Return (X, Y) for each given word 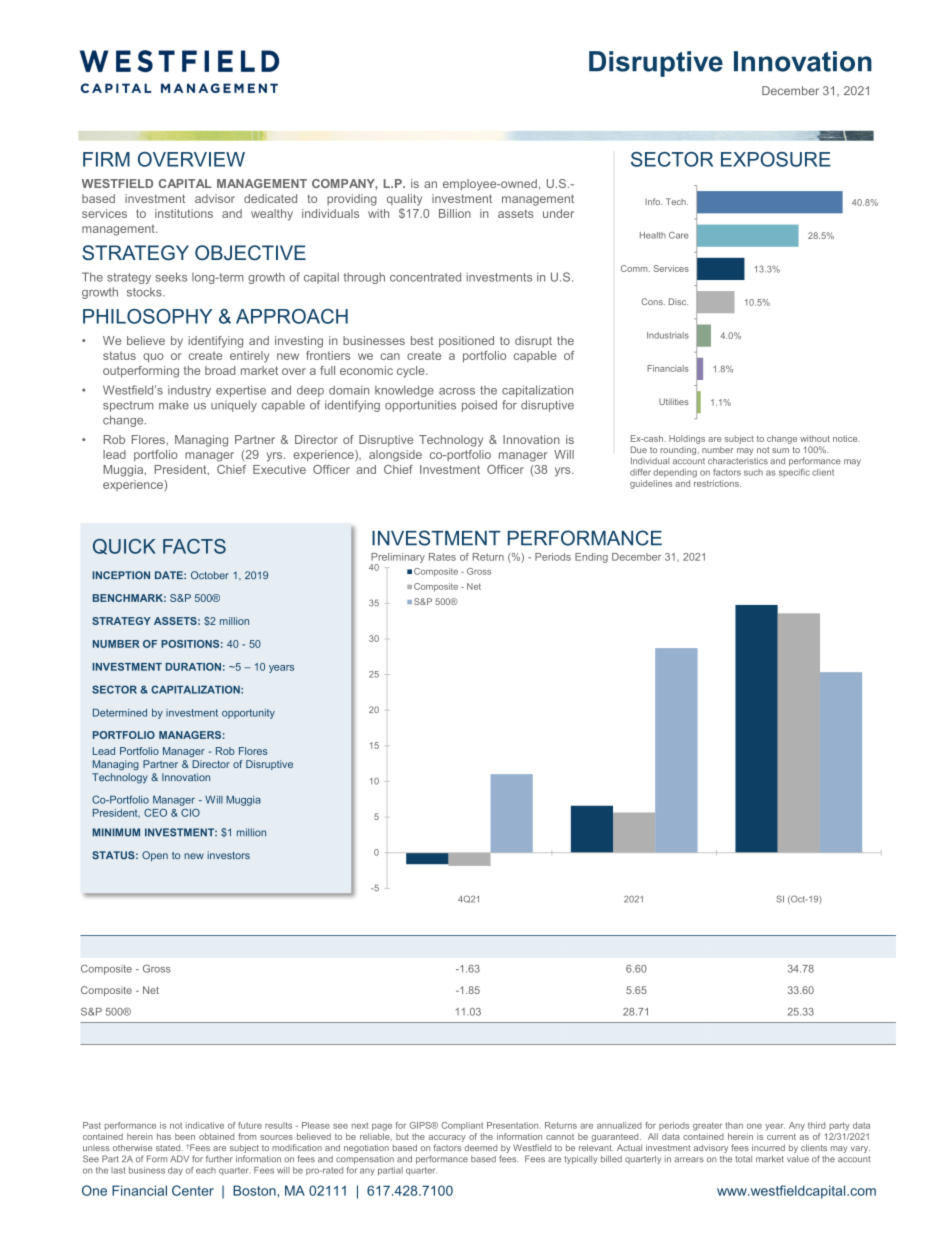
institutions (184, 213)
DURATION (193, 667)
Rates (442, 557)
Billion (455, 213)
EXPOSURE (776, 159)
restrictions (717, 483)
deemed (480, 1147)
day (175, 1171)
